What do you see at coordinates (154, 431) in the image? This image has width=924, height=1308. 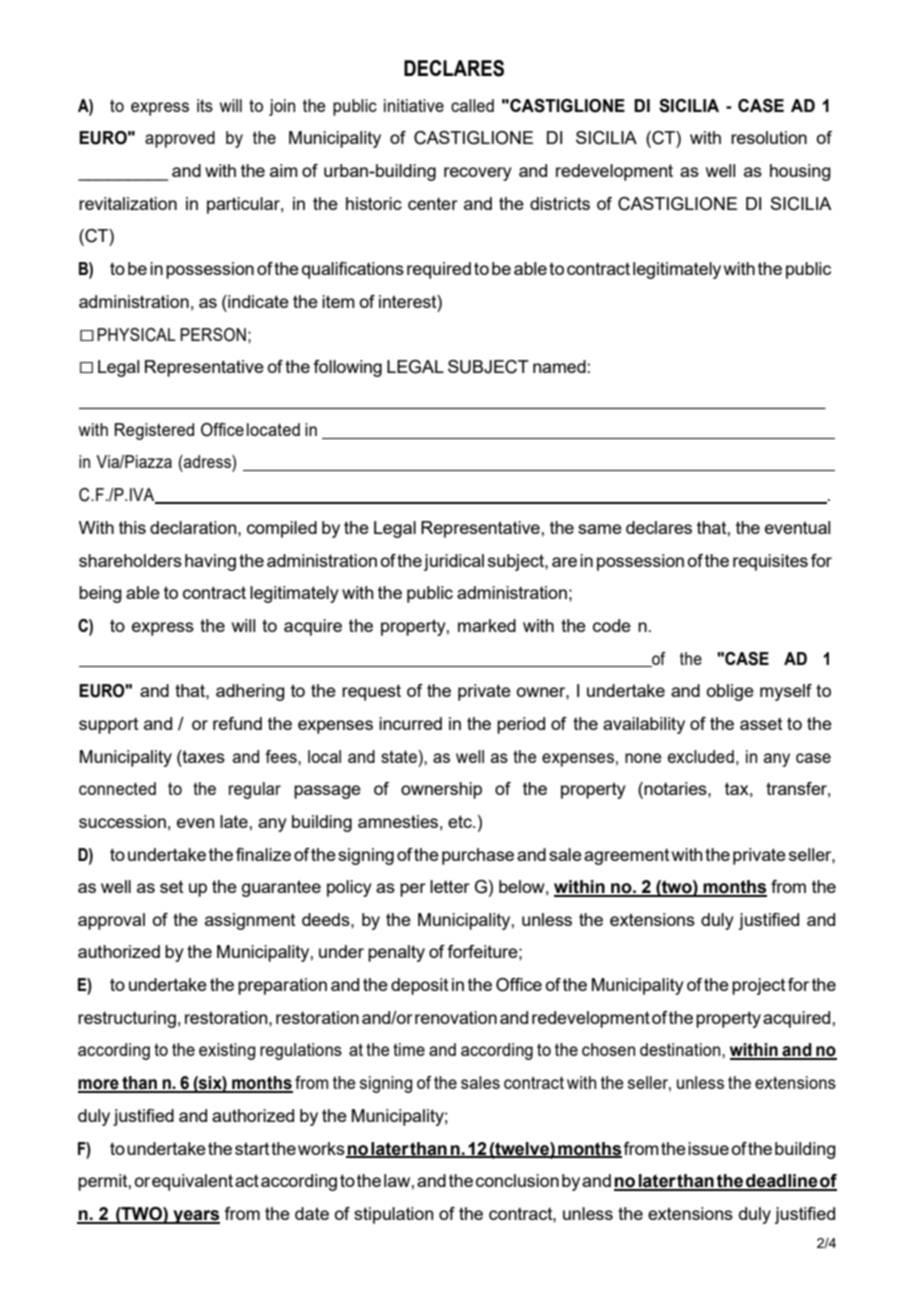 I see `Registered` at bounding box center [154, 431].
